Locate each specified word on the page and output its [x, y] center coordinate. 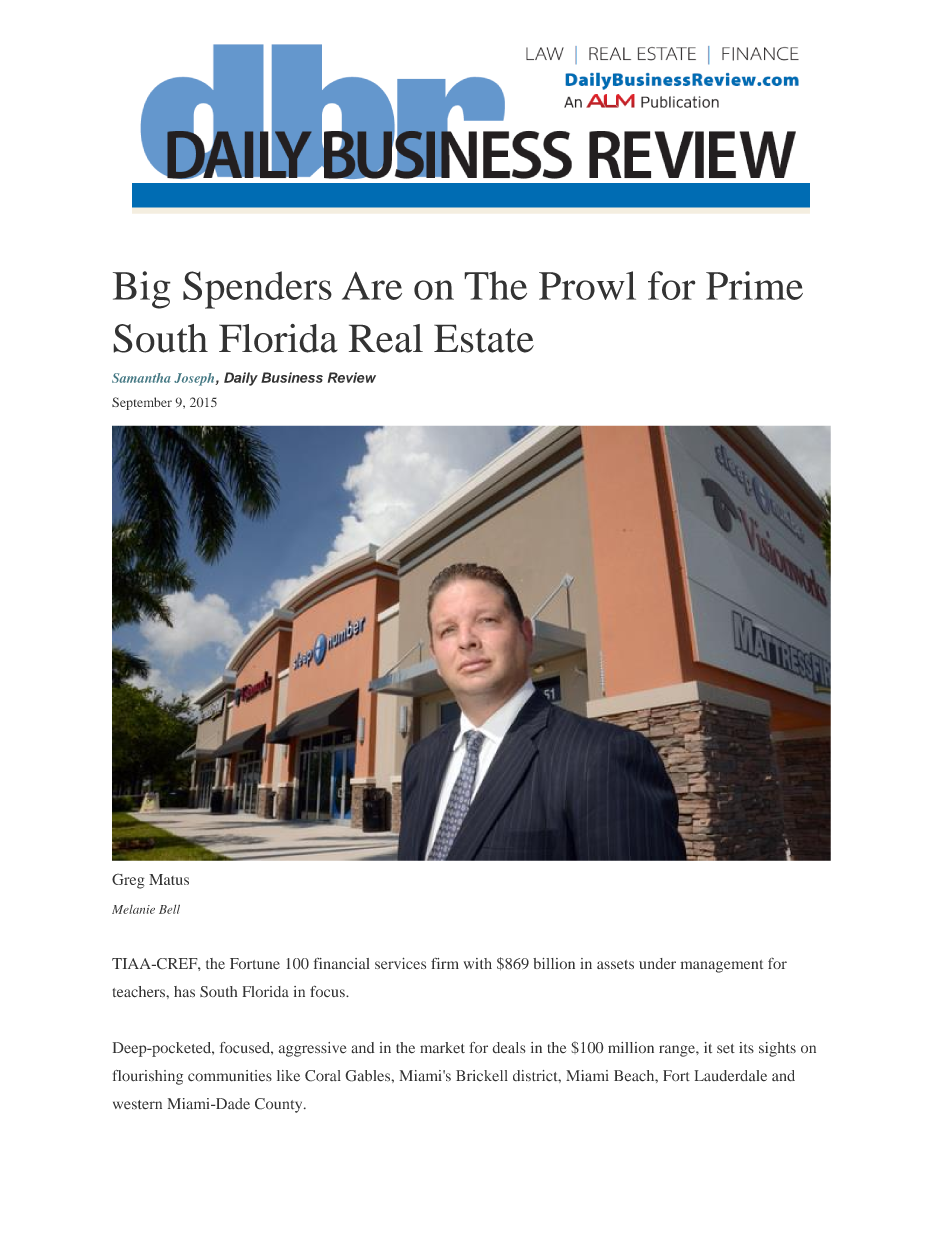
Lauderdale [730, 1076]
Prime [754, 285]
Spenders [257, 290]
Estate [484, 338]
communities [230, 1076]
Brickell [482, 1076]
